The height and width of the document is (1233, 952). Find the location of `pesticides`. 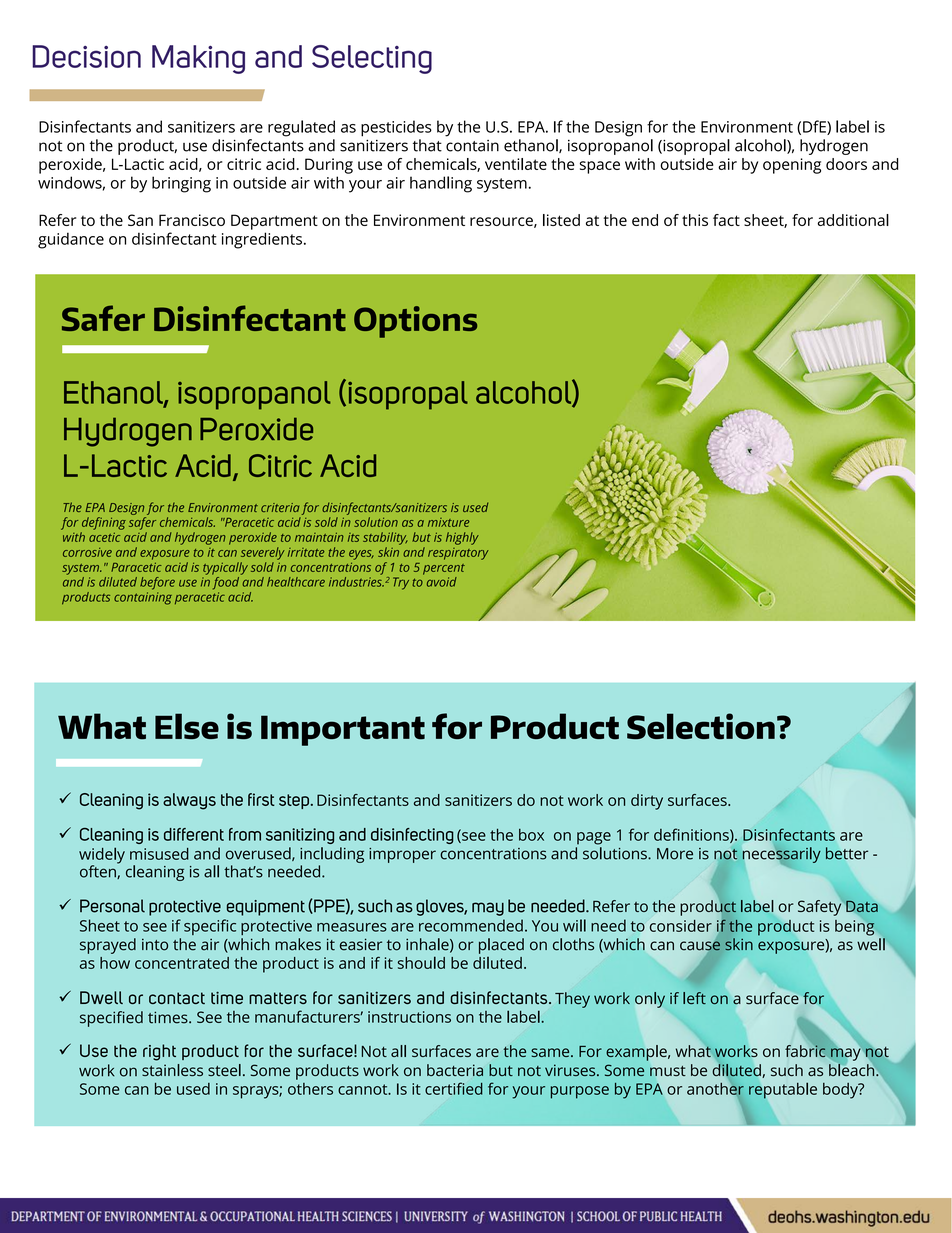

pesticides is located at coordinates (396, 128).
